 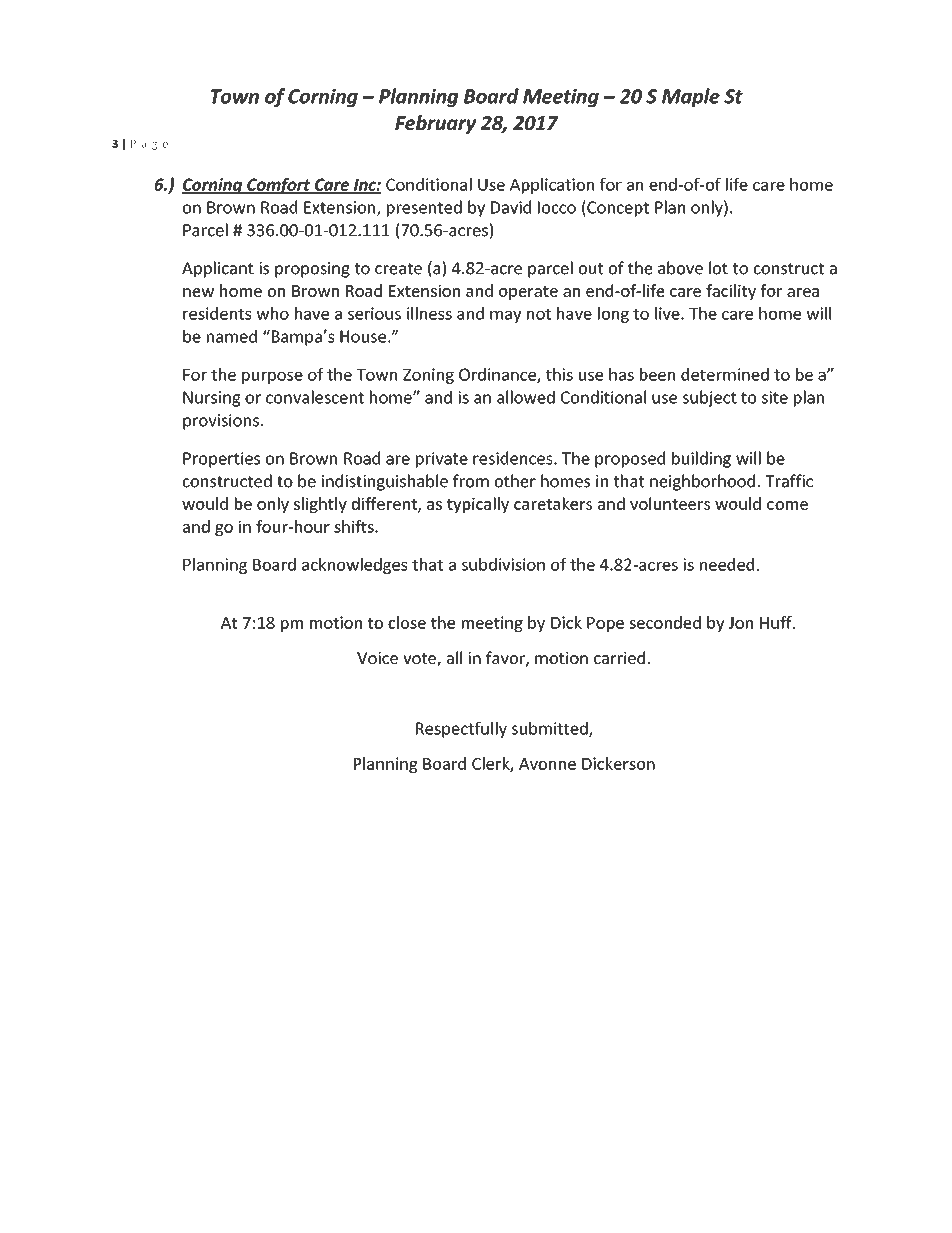 I want to click on allowed, so click(x=526, y=397).
